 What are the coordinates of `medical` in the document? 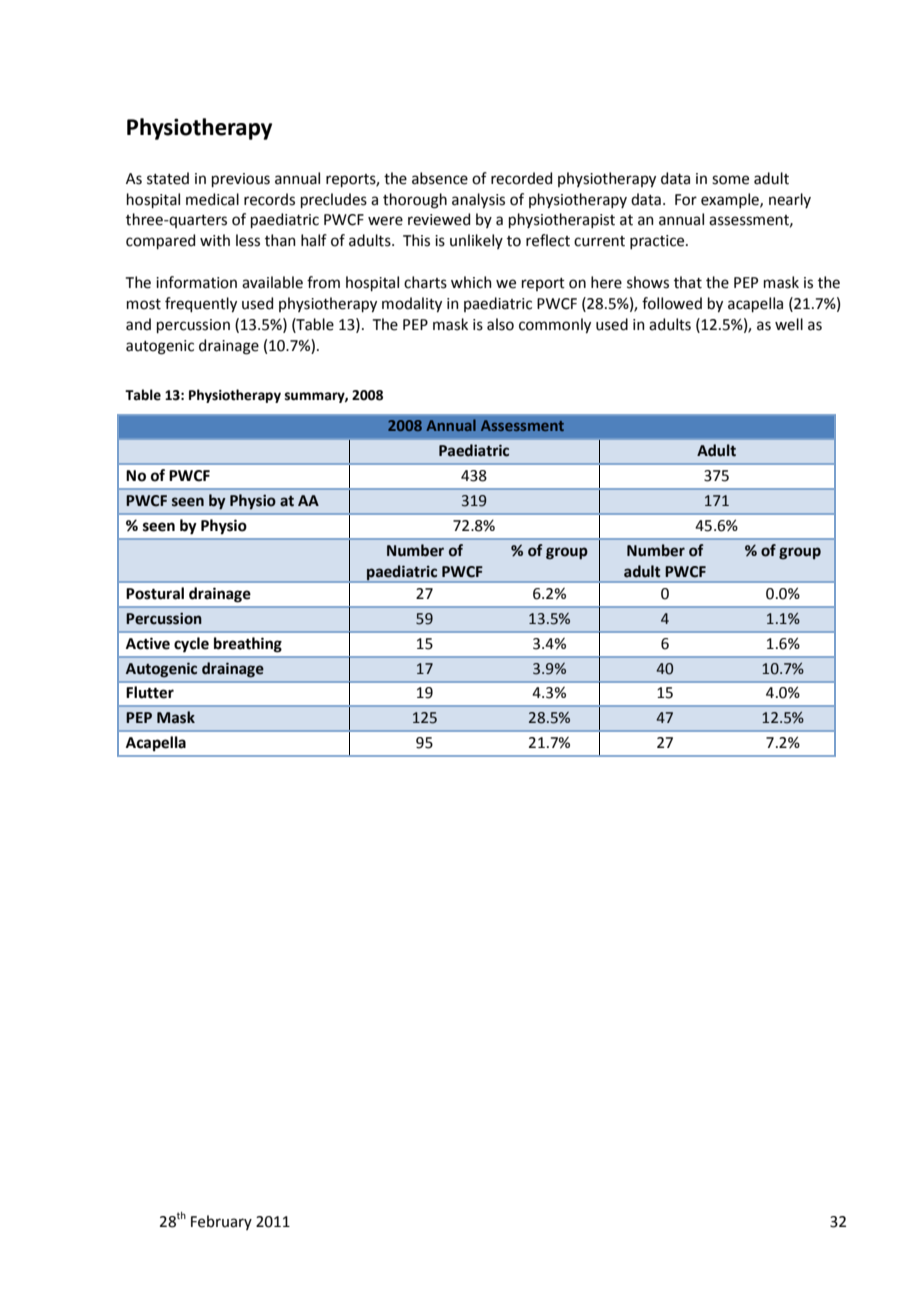 It's located at (212, 199).
